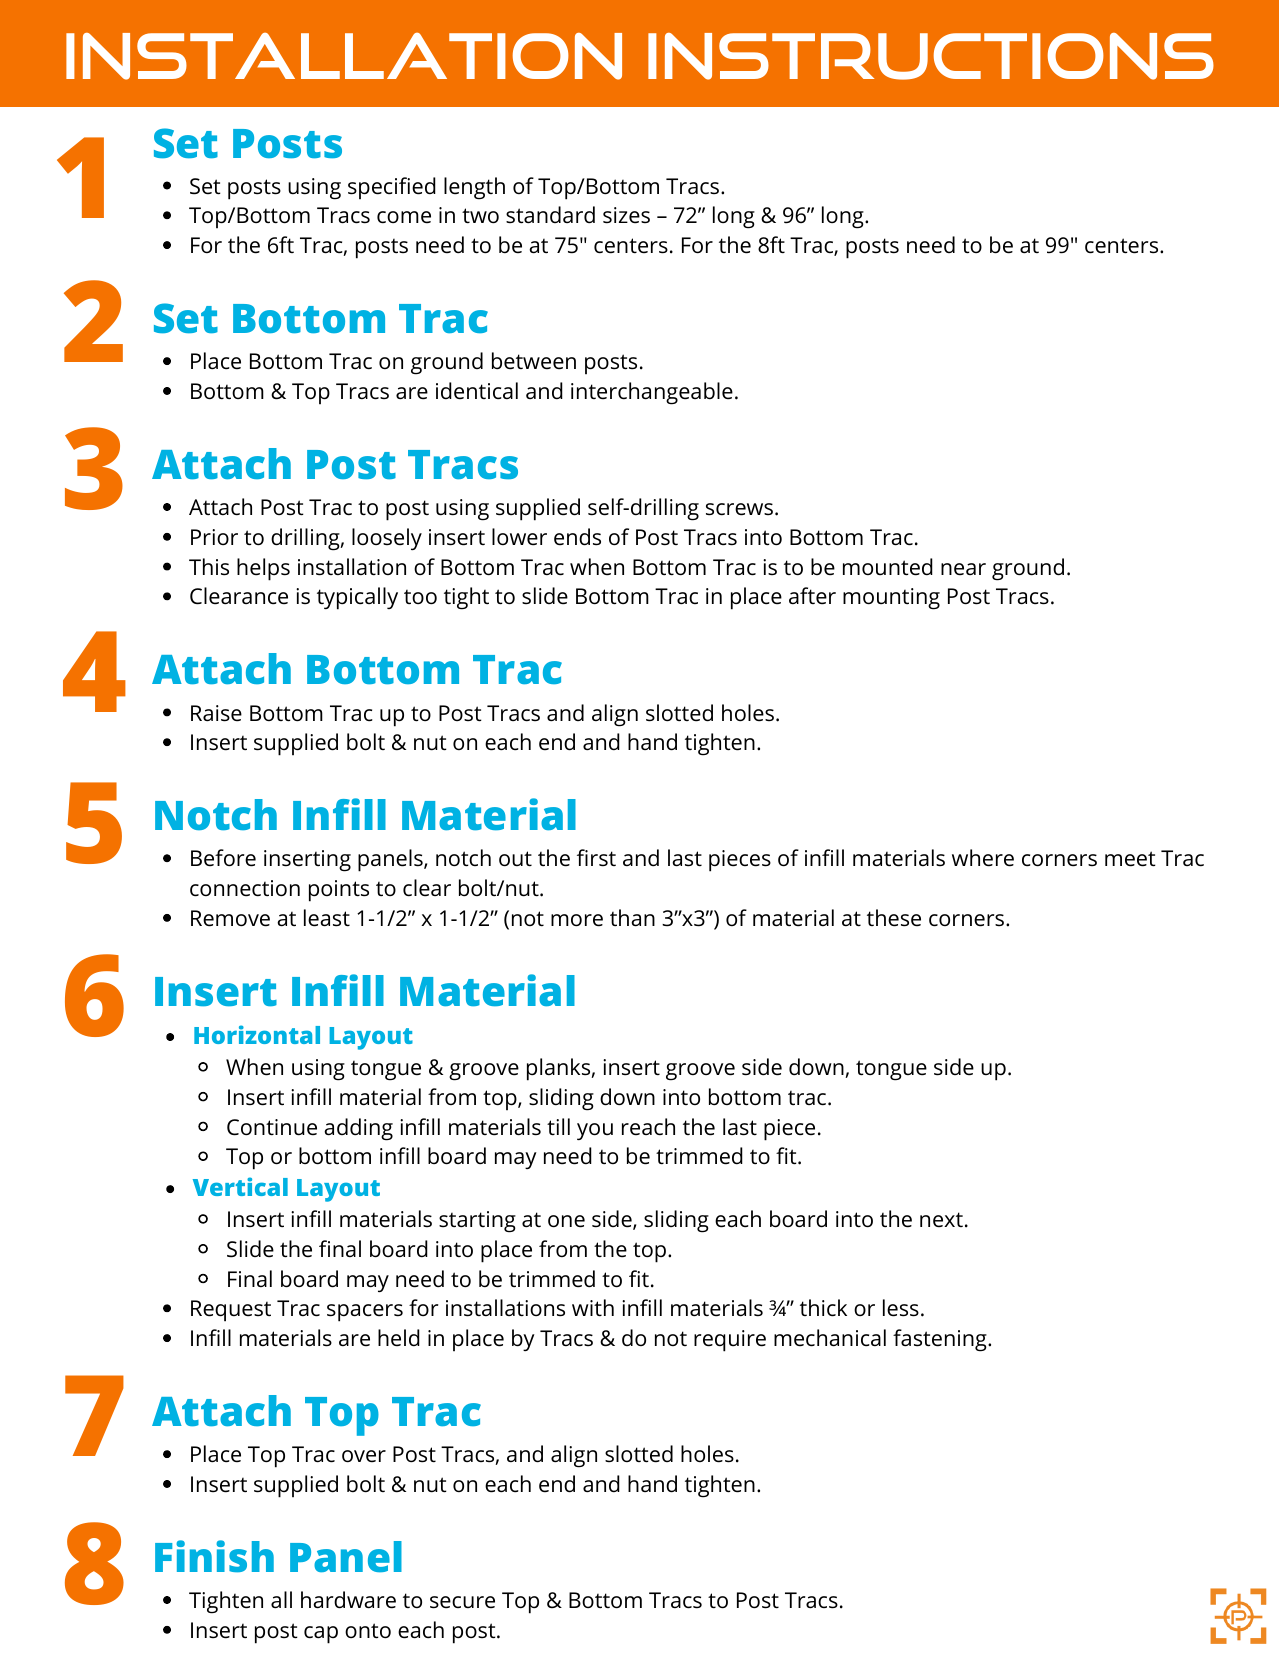  What do you see at coordinates (577, 537) in the screenshot?
I see `ends` at bounding box center [577, 537].
